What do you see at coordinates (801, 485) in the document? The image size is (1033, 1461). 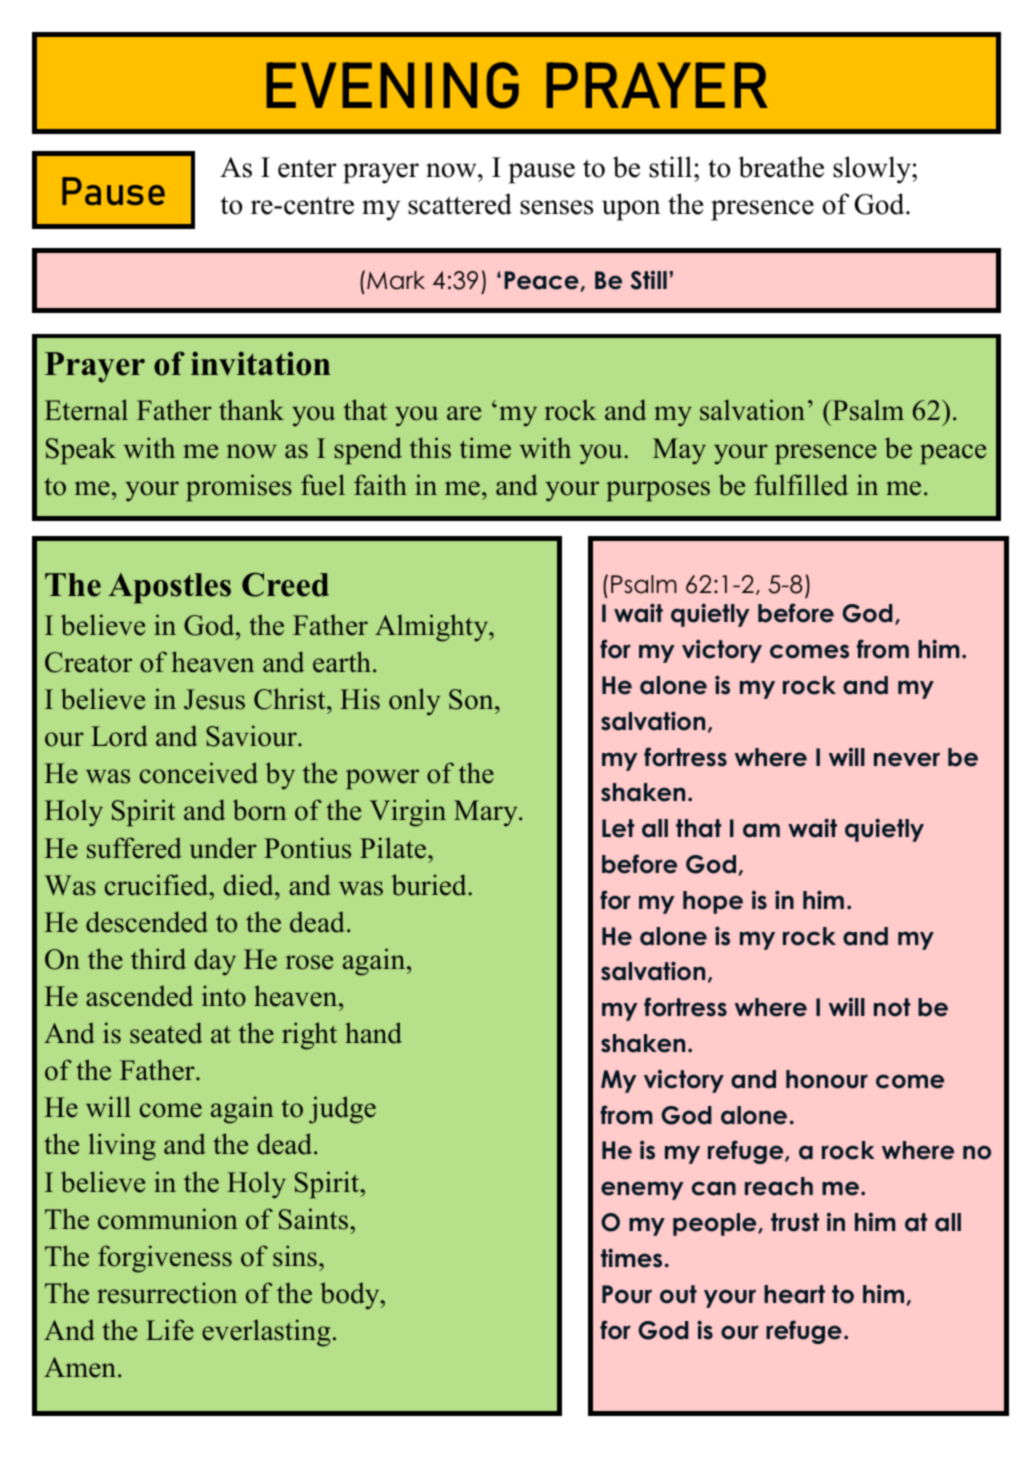 I see `fulfilled` at bounding box center [801, 485].
